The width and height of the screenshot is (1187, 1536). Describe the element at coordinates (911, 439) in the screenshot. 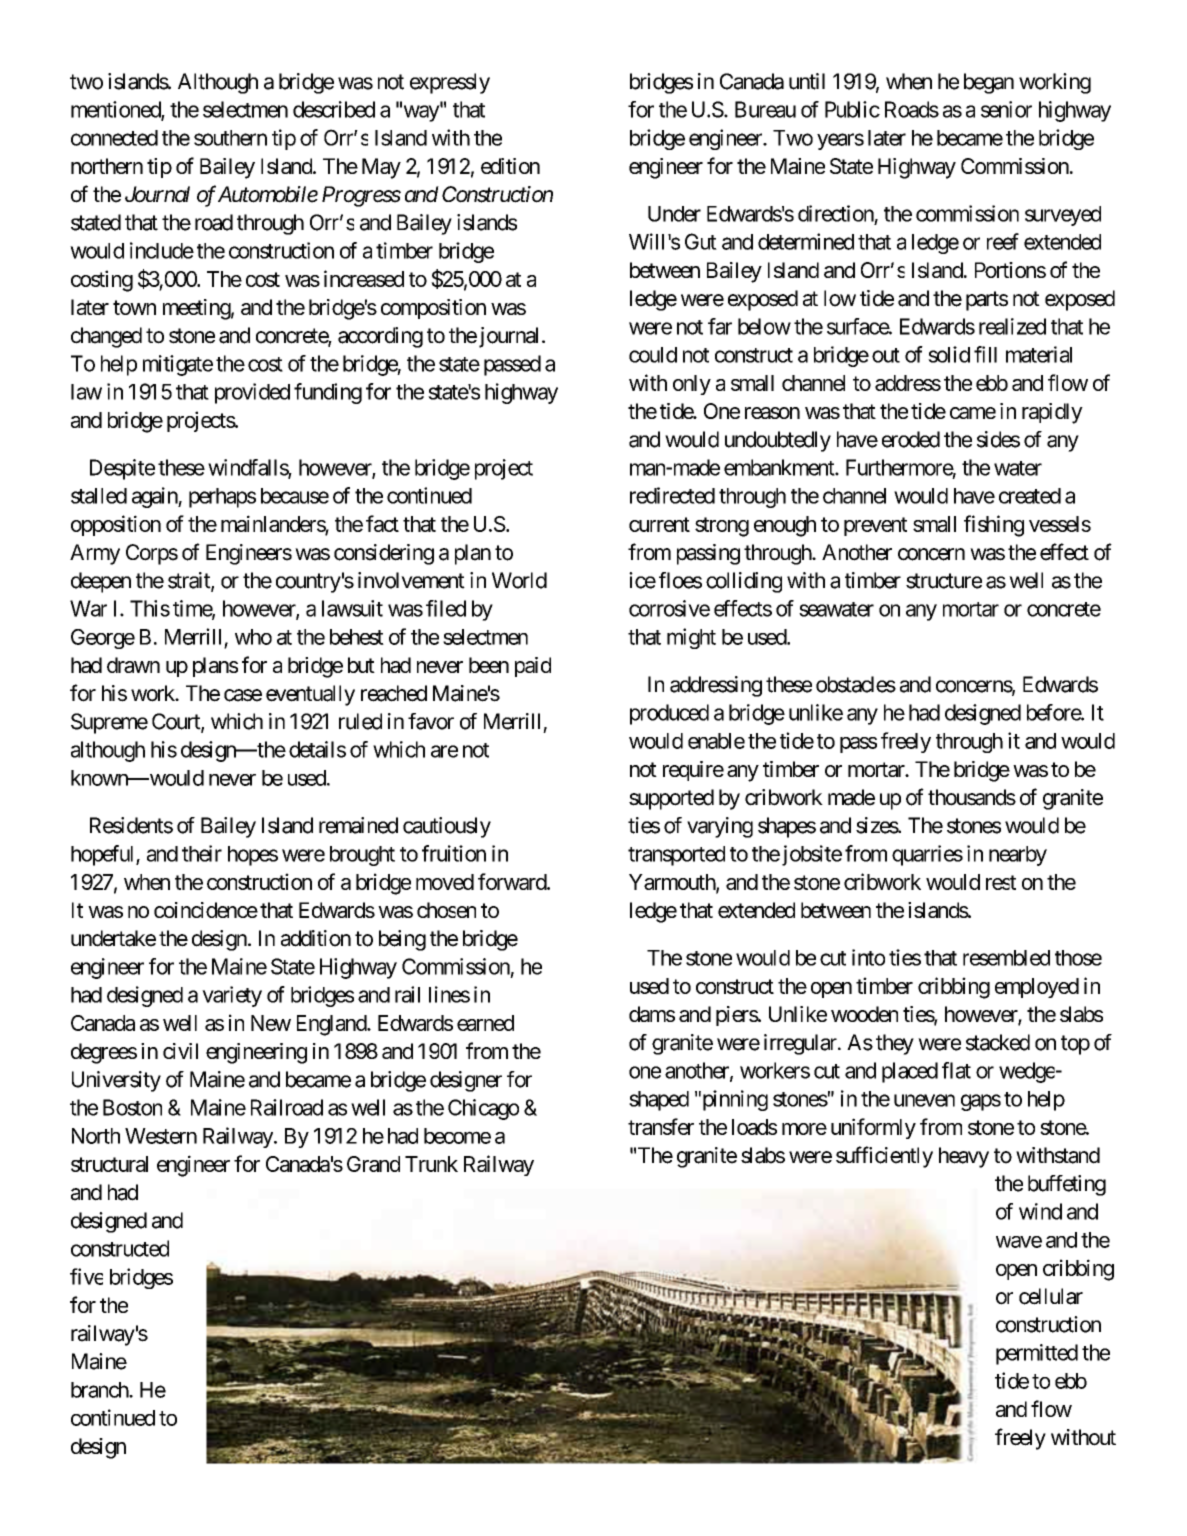

I see `eroded` at that location.
